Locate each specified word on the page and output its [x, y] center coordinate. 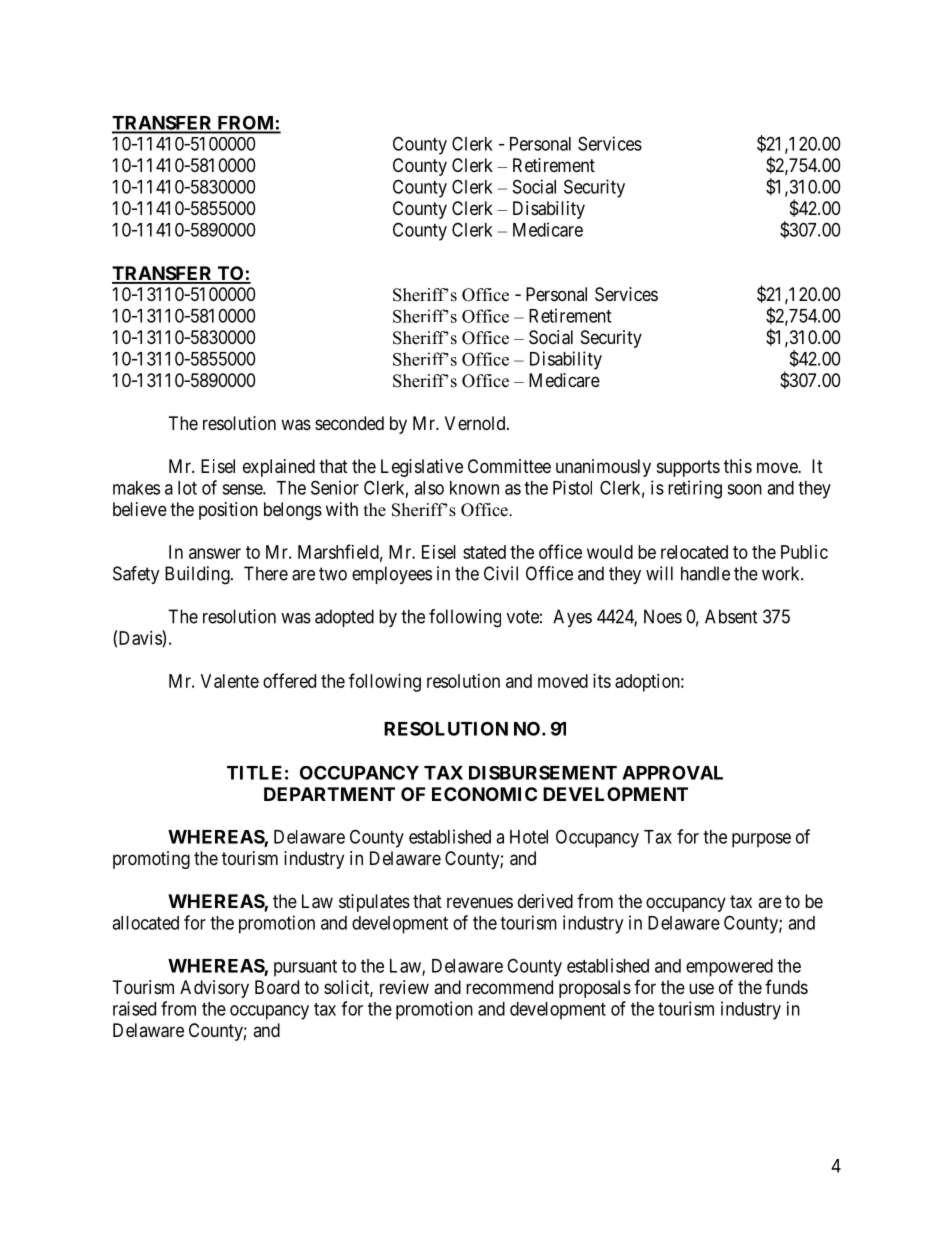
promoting [151, 860]
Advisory [214, 989]
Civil [501, 573]
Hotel [529, 837]
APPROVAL [672, 772]
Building [198, 575]
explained [279, 468]
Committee [509, 466]
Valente [230, 681]
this [738, 466]
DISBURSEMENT [543, 772]
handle [705, 573]
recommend [509, 987]
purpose [761, 840]
